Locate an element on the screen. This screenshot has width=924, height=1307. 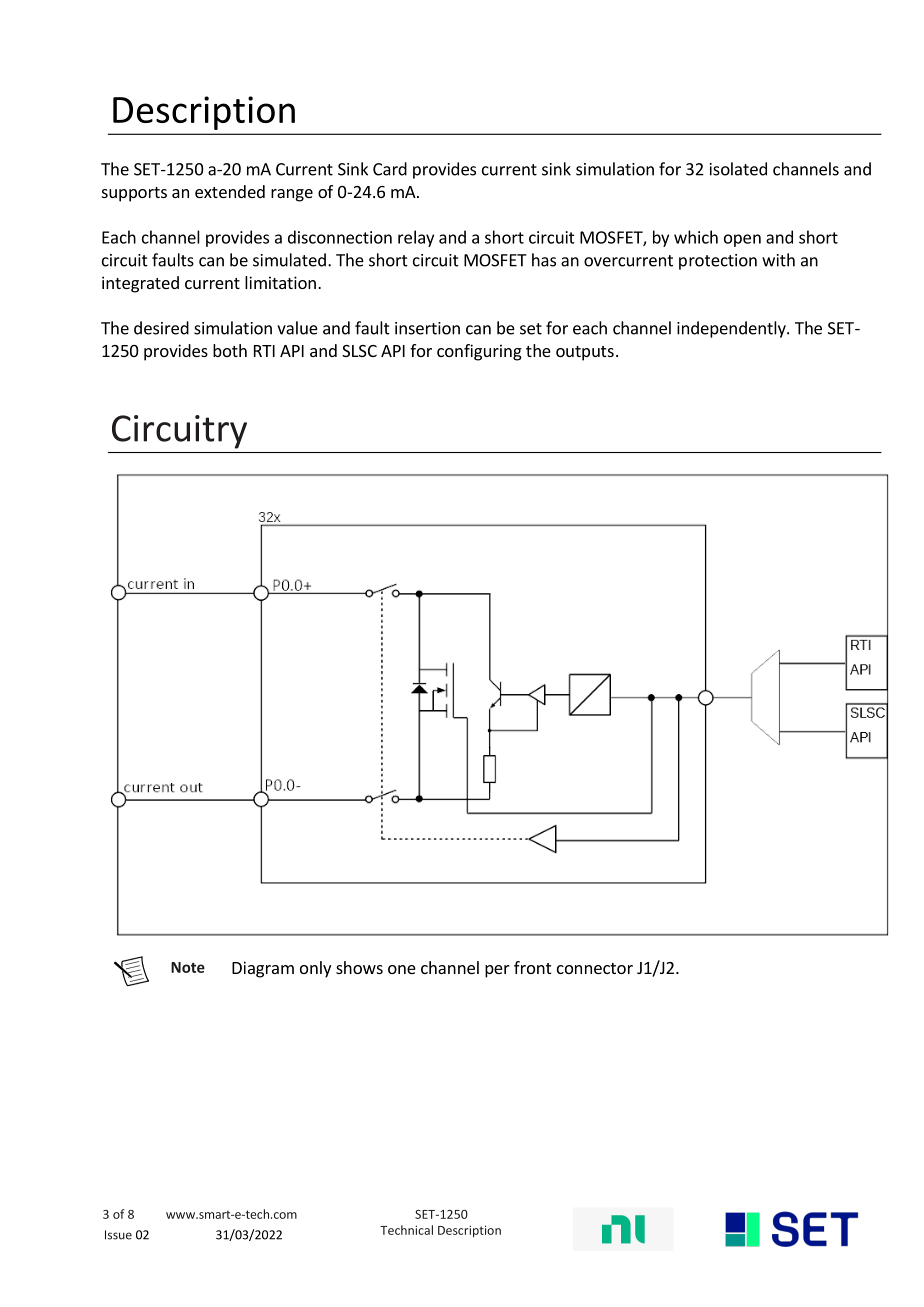
per is located at coordinates (497, 971).
